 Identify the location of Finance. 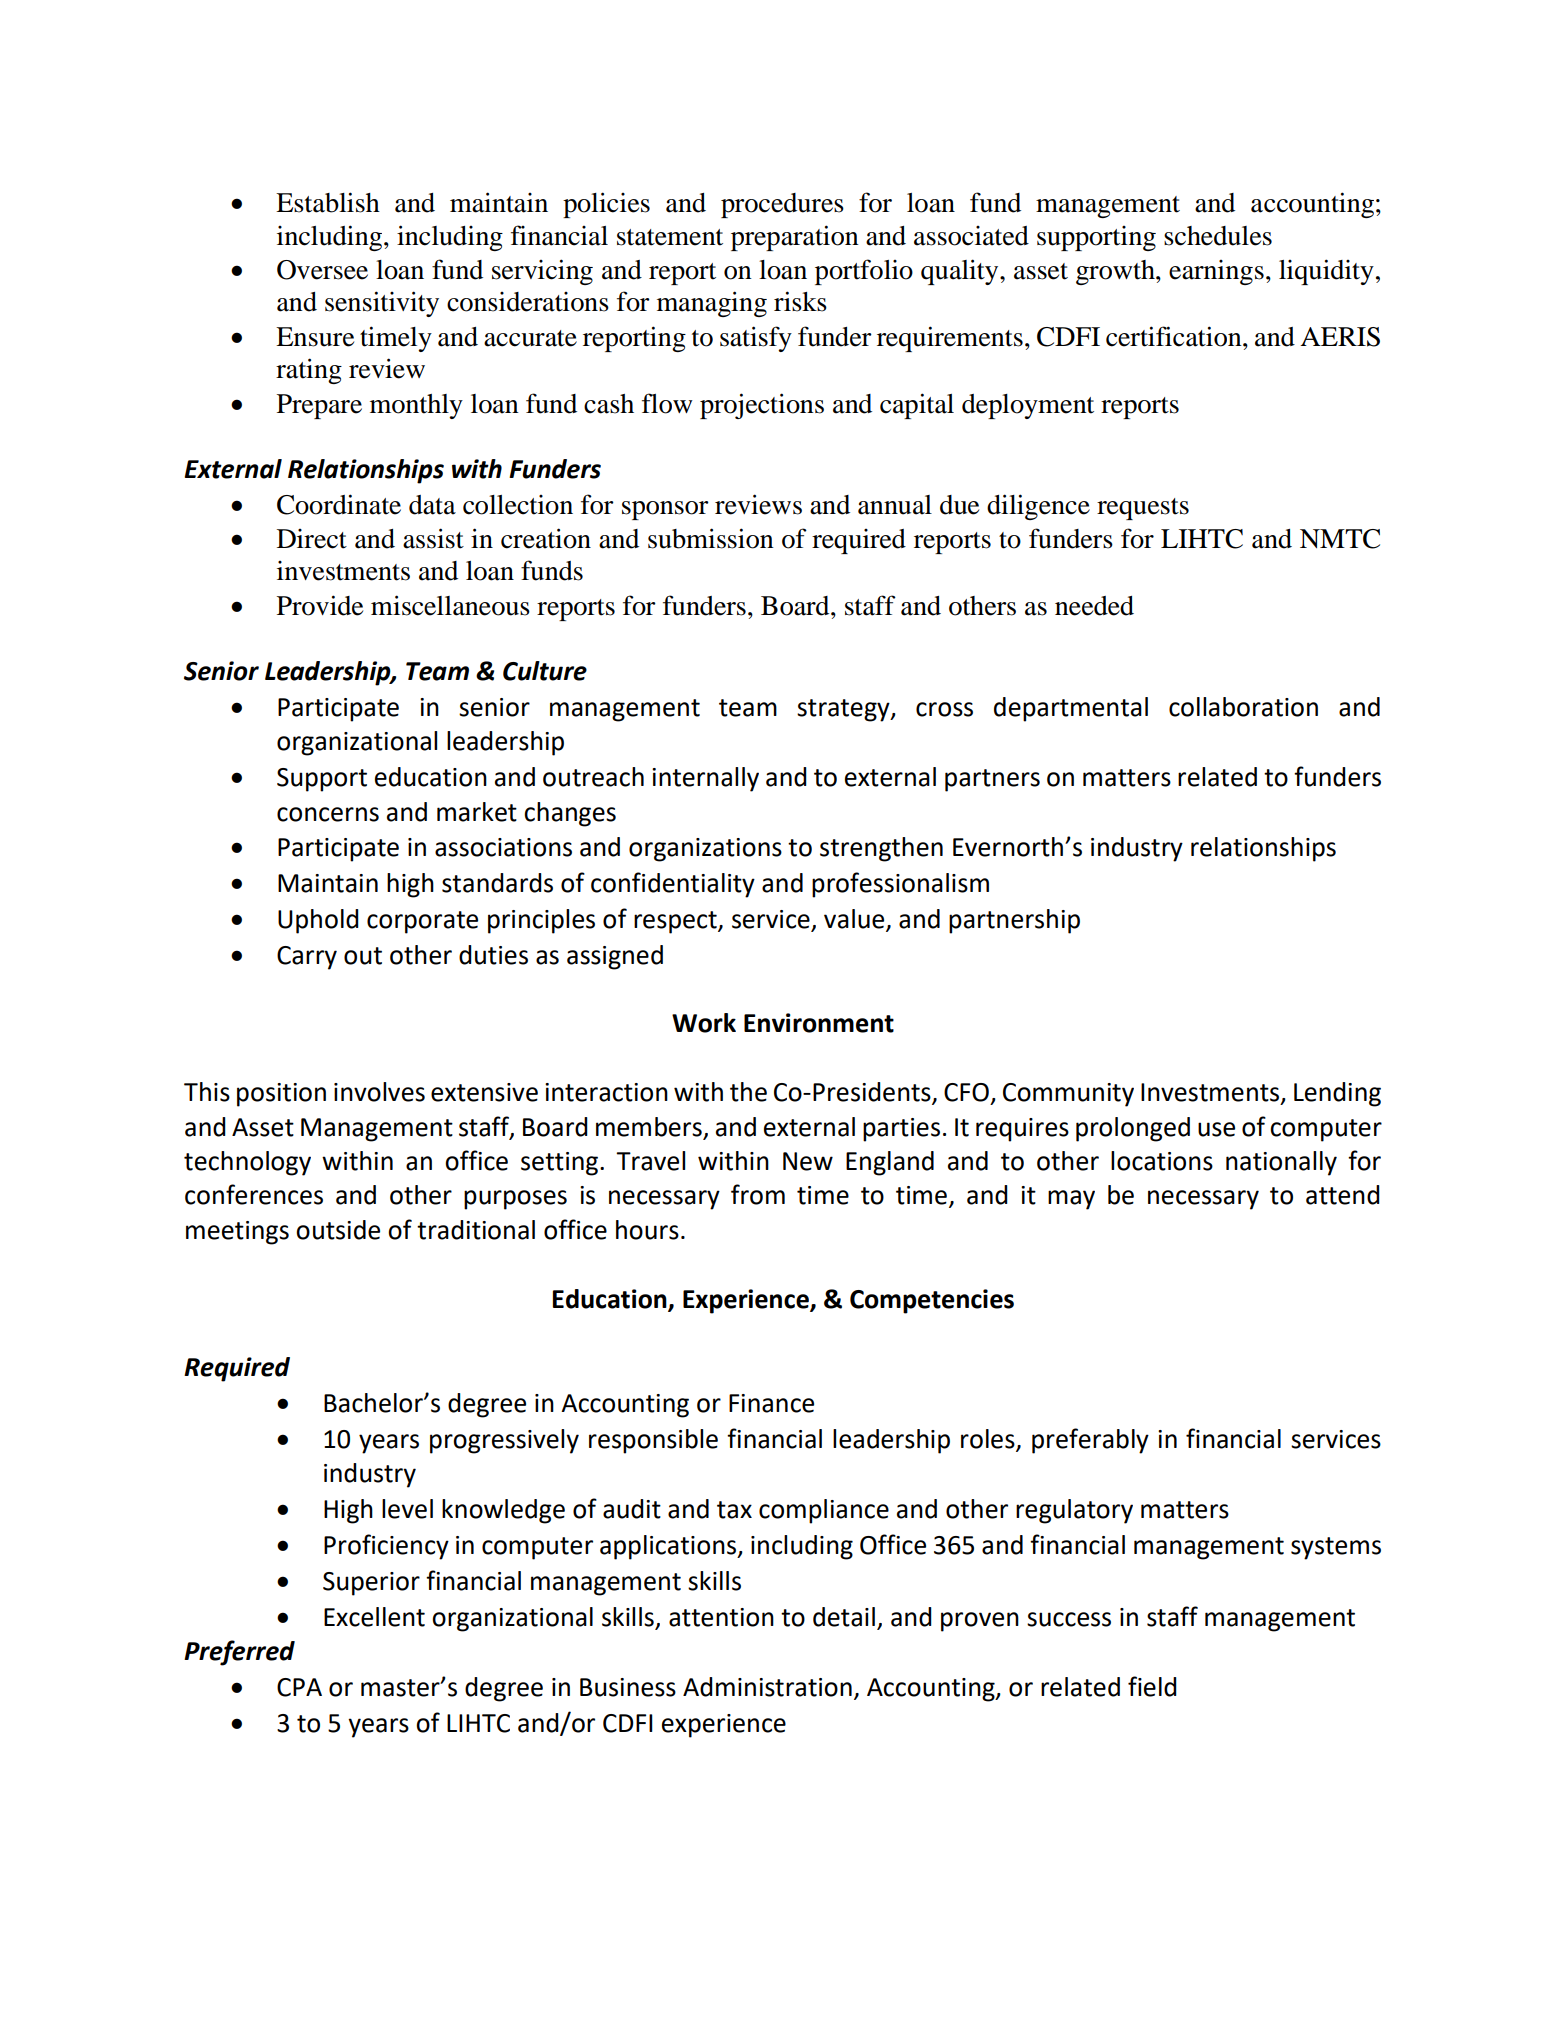
(771, 1403).
